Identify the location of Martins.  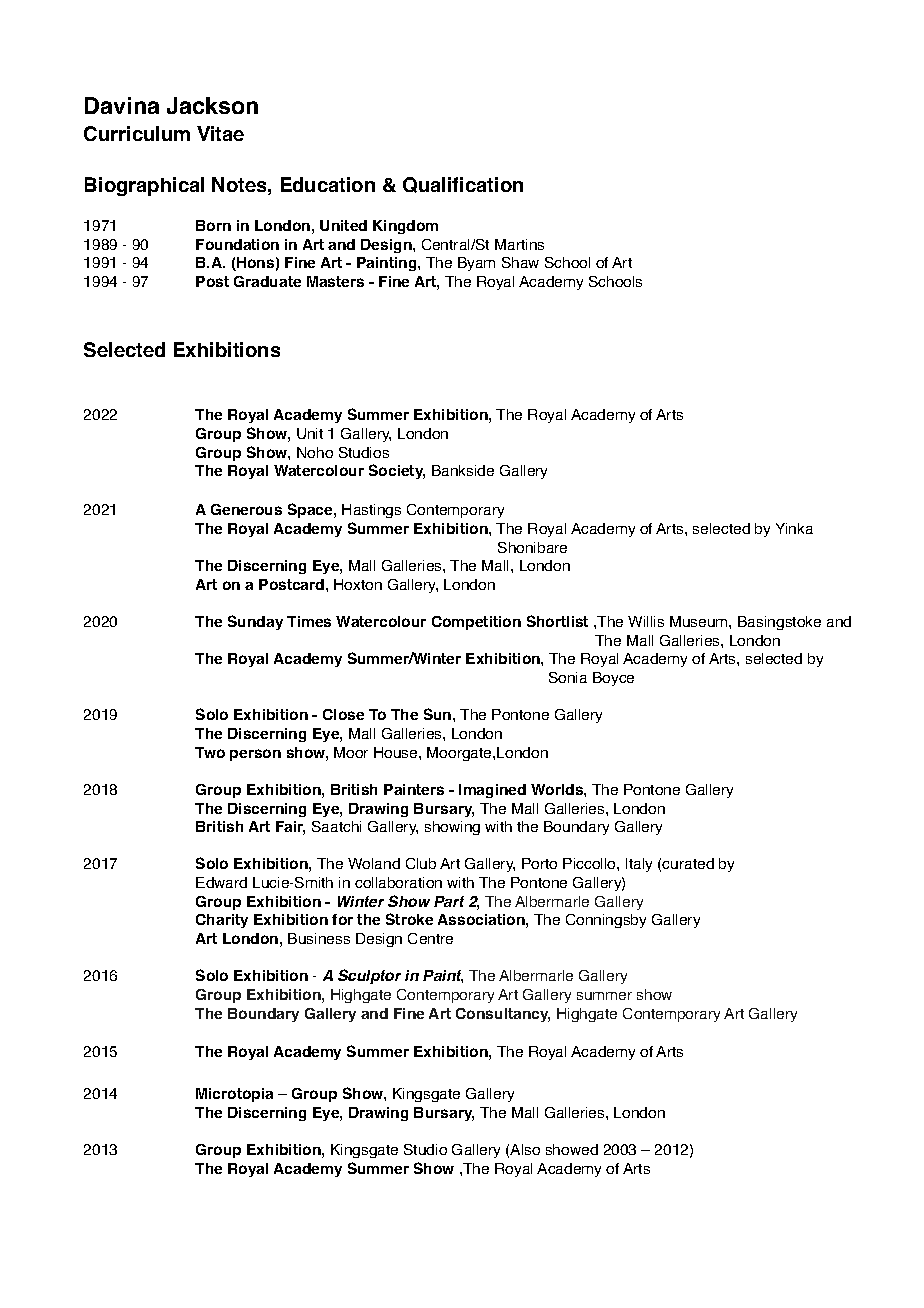
(519, 244).
